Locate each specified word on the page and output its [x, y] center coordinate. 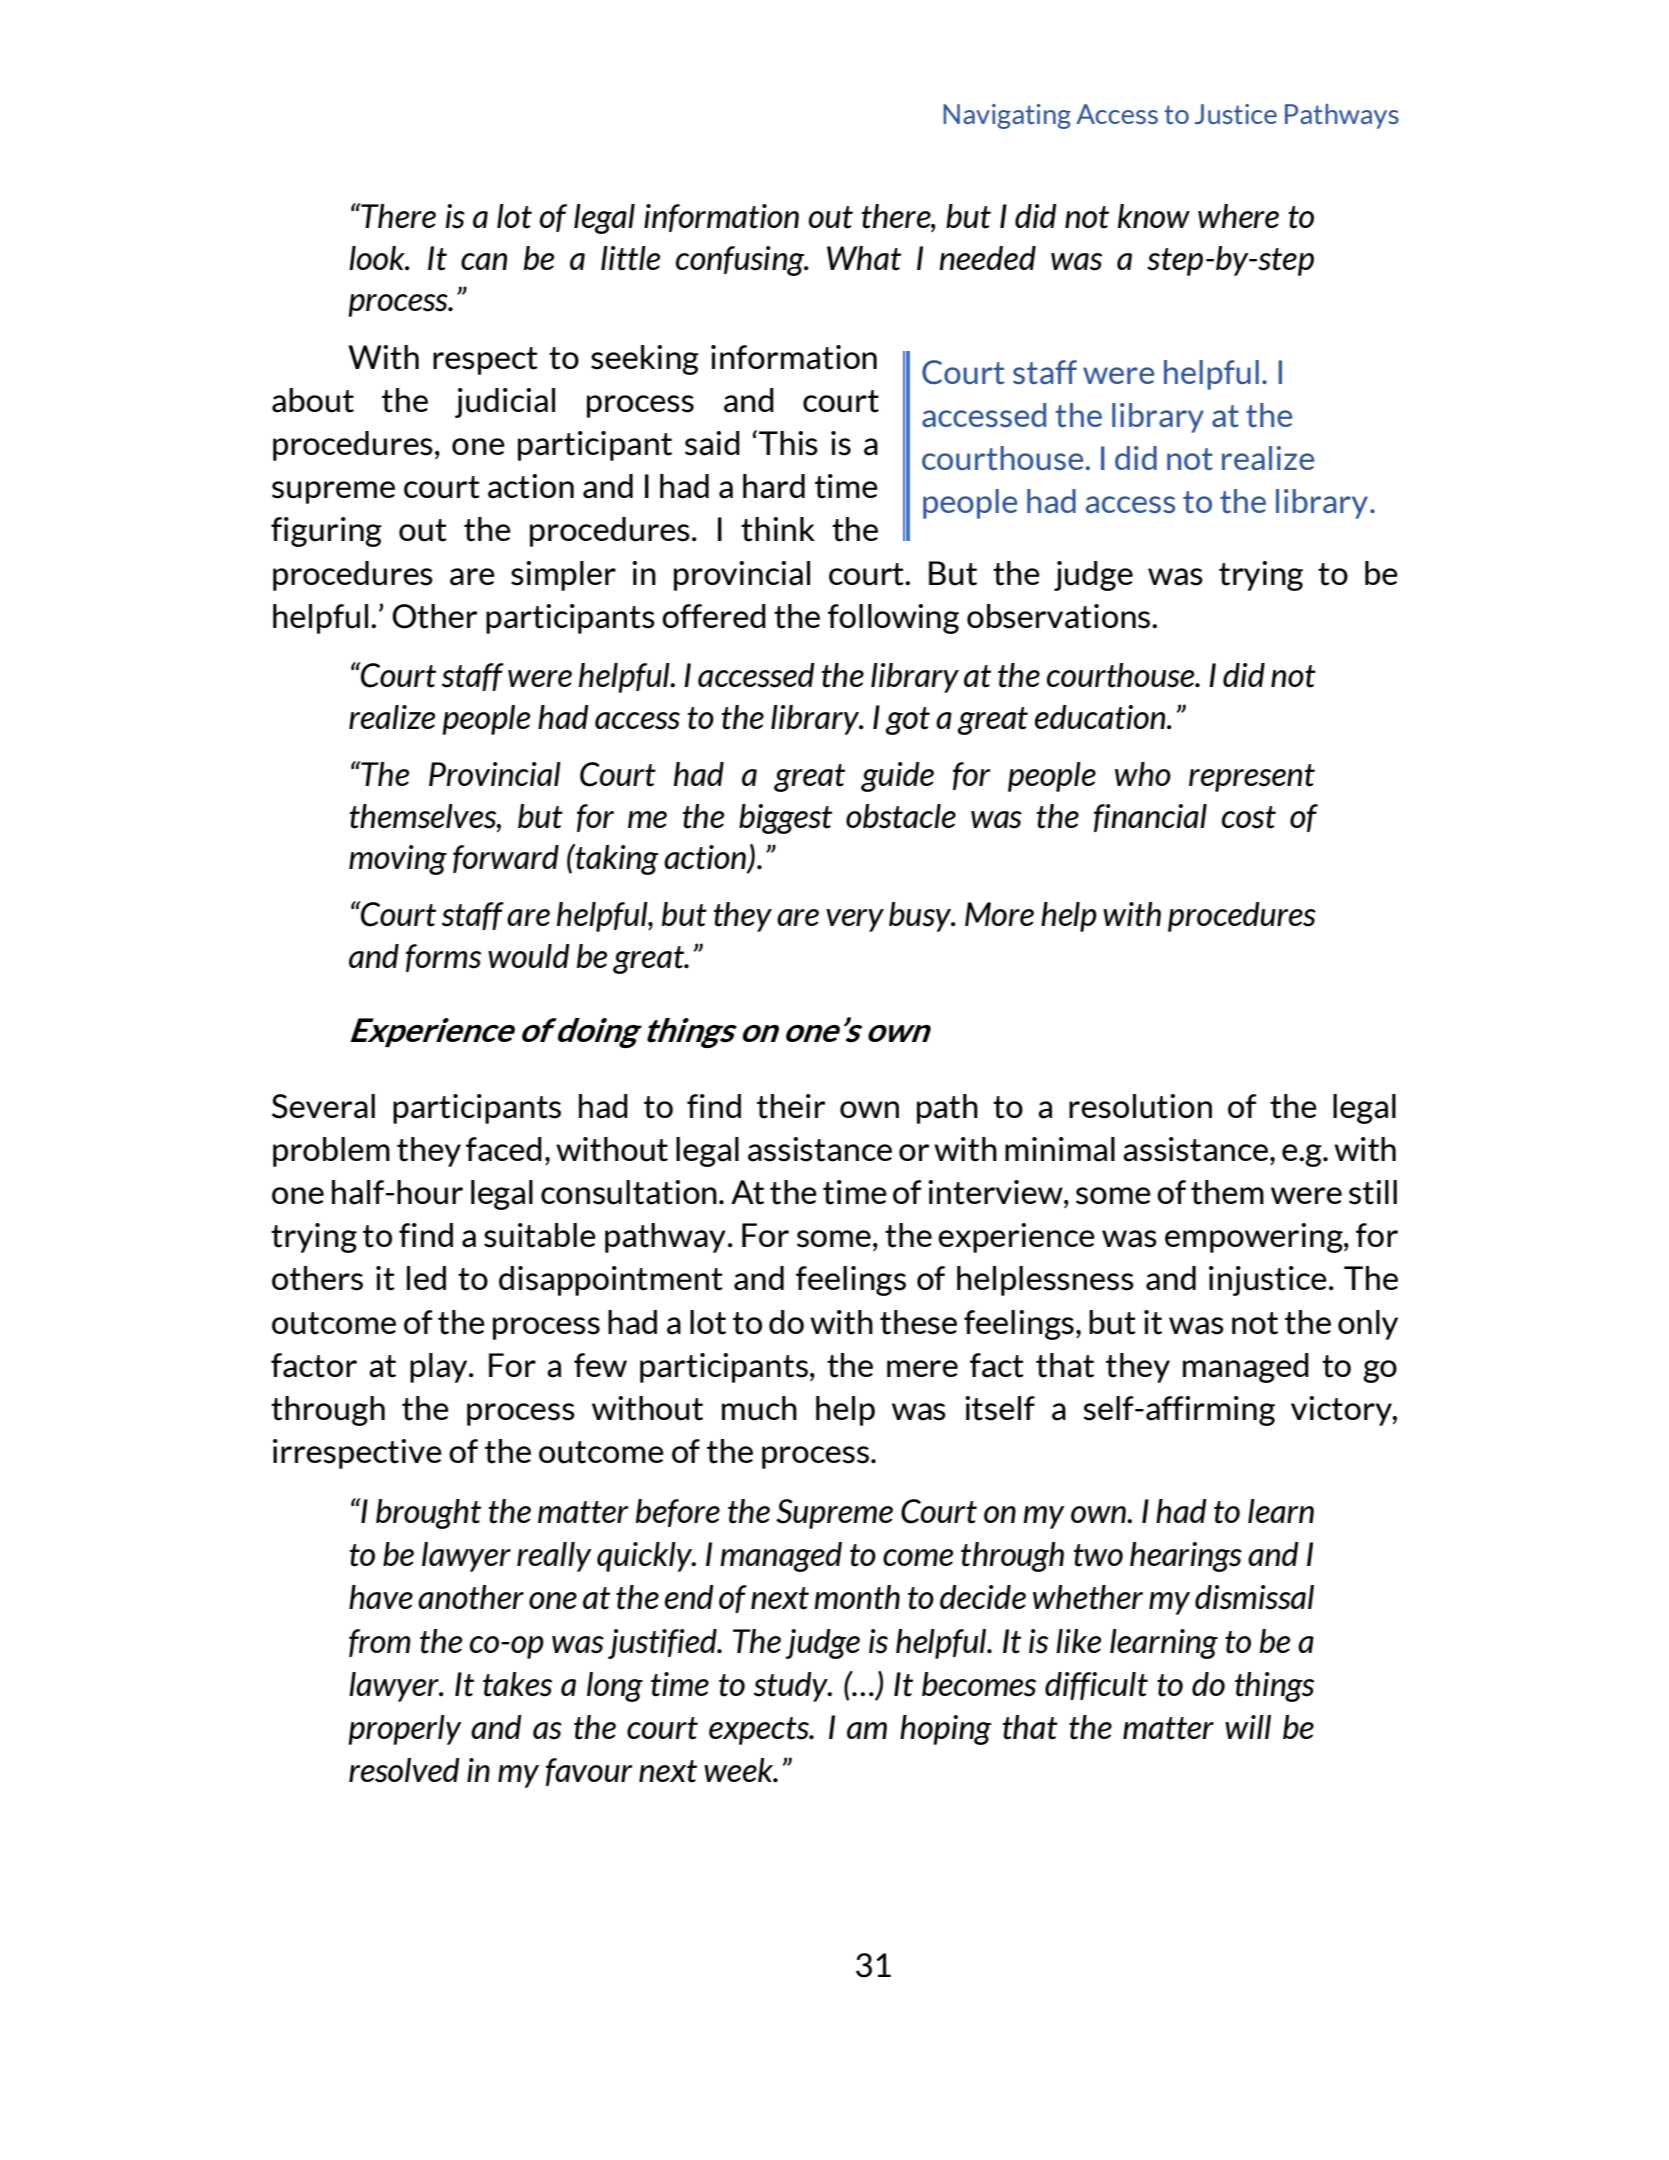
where [1238, 216]
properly [405, 1730]
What [864, 258]
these [918, 1322]
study [792, 1687]
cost [1249, 817]
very [855, 920]
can [484, 261]
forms [443, 958]
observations [1058, 616]
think [778, 529]
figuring [326, 532]
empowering [1255, 1238]
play [440, 1368]
